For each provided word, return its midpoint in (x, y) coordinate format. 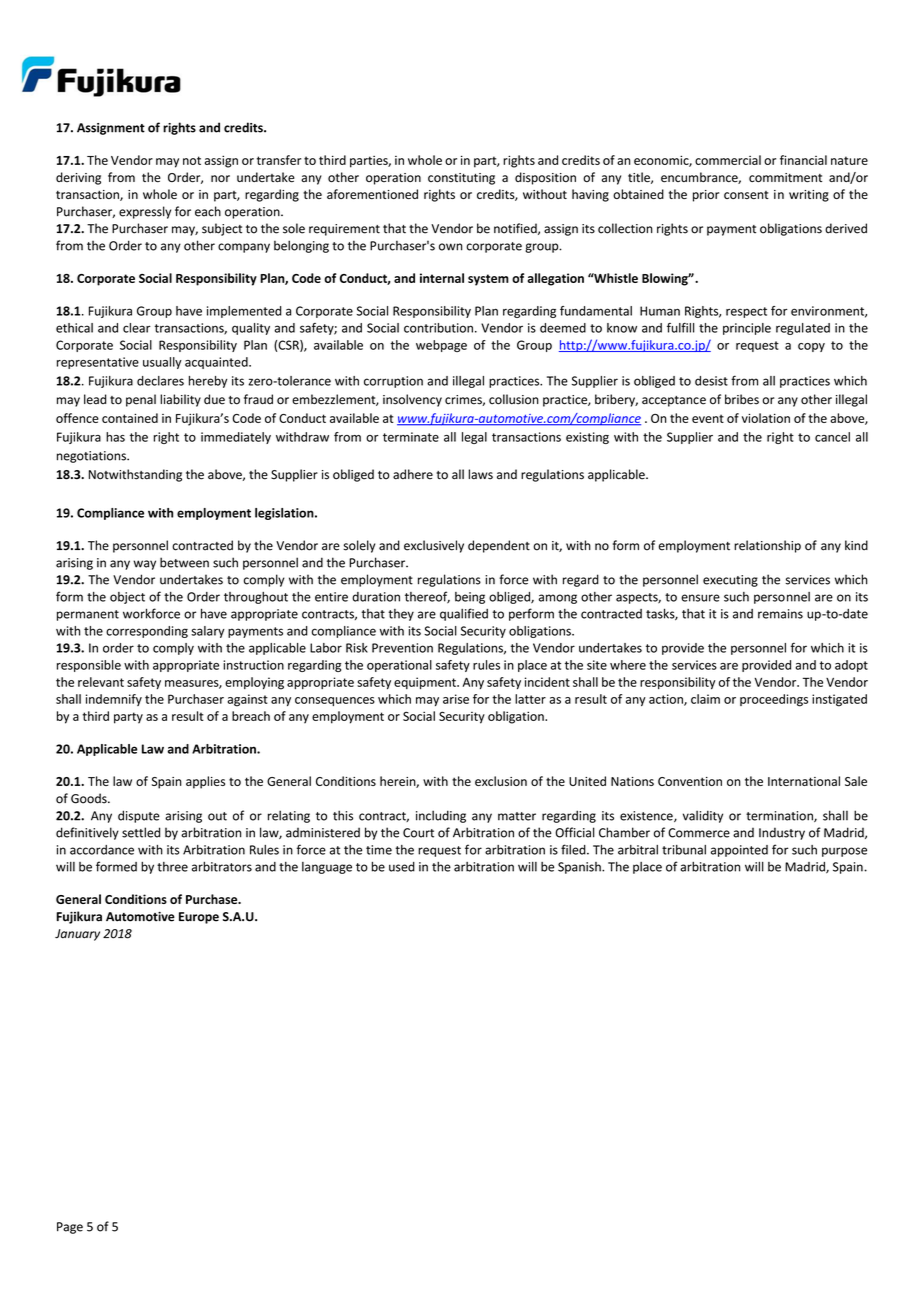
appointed (739, 851)
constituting (461, 179)
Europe (199, 918)
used (402, 867)
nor (220, 178)
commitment (785, 178)
